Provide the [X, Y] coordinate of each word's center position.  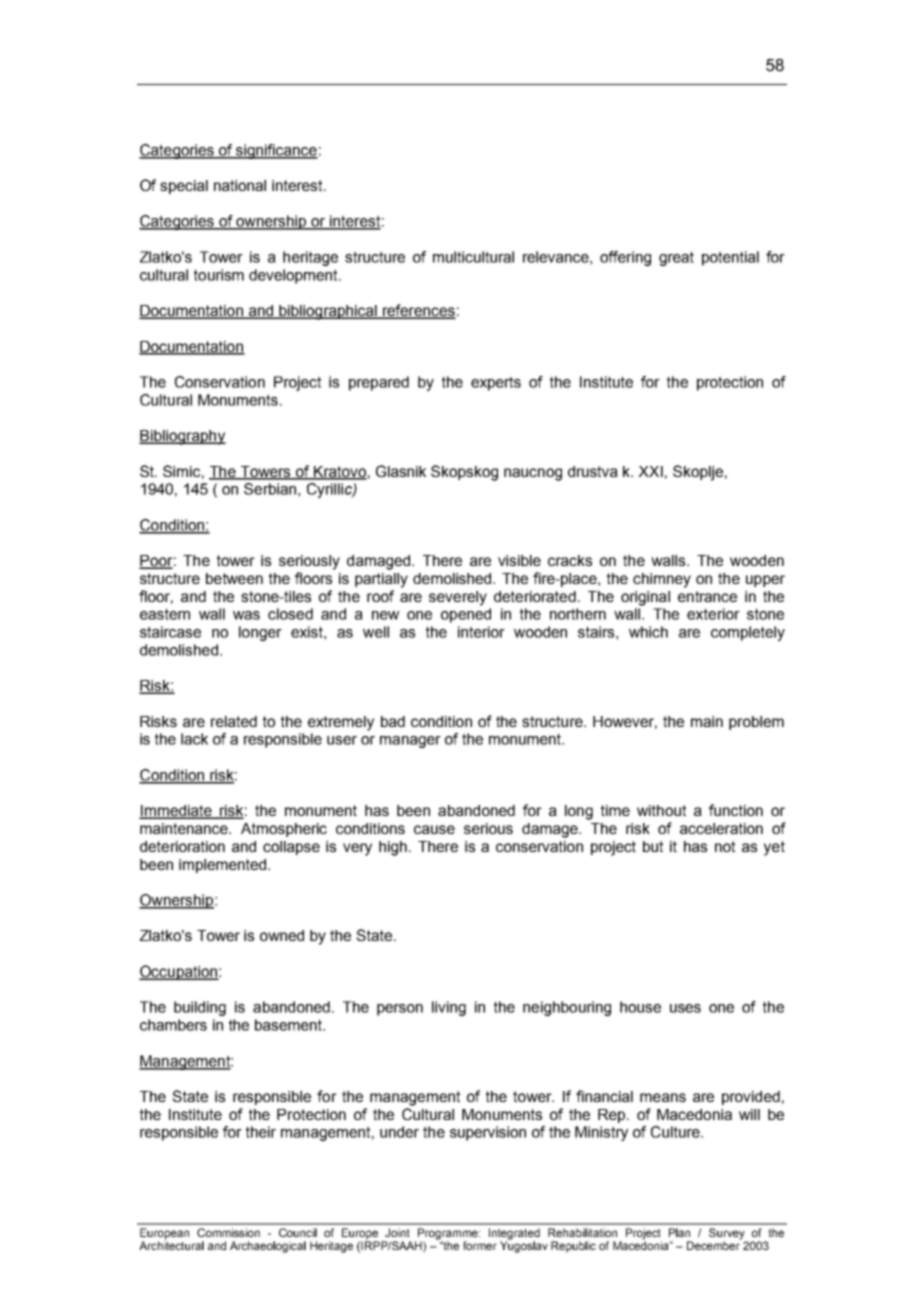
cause [434, 829]
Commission [228, 1232]
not [725, 846]
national [240, 185]
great [676, 258]
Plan [679, 1232]
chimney [662, 580]
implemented [224, 866]
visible [519, 560]
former [480, 1245]
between [234, 578]
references [418, 311]
